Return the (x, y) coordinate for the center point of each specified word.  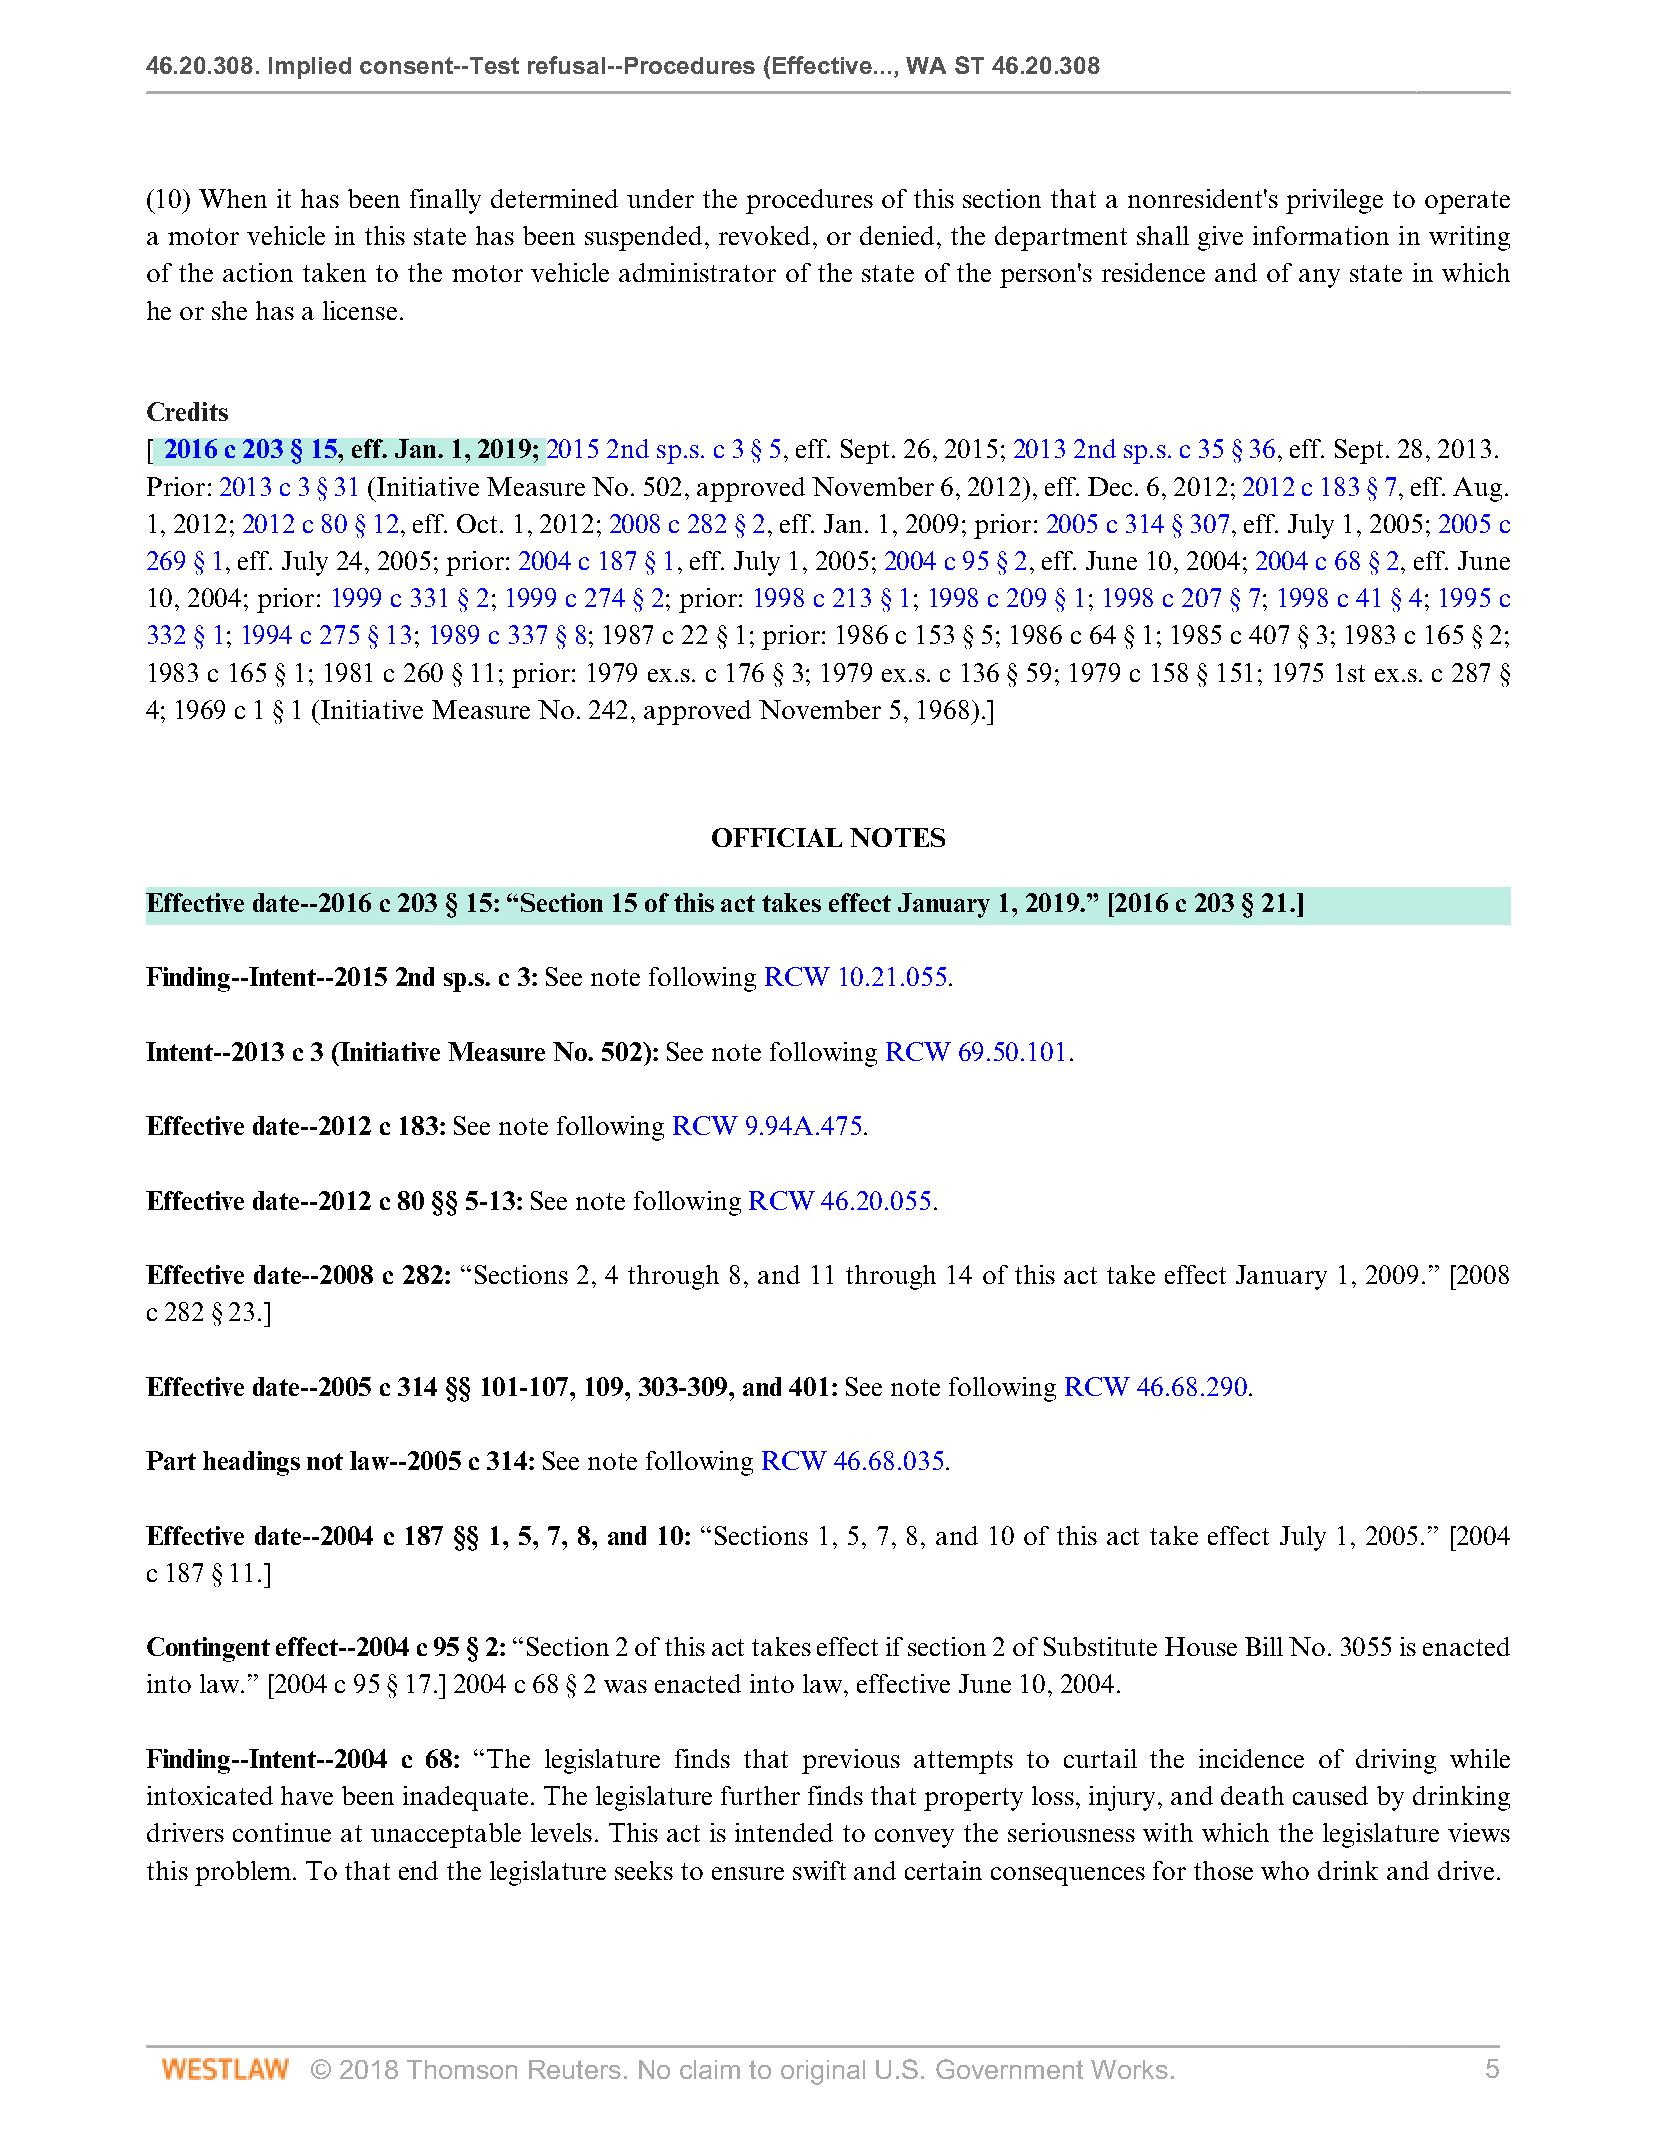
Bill (1264, 1646)
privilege (1334, 201)
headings (251, 1463)
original (823, 2072)
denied (899, 235)
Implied (310, 68)
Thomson (462, 2069)
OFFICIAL (777, 837)
